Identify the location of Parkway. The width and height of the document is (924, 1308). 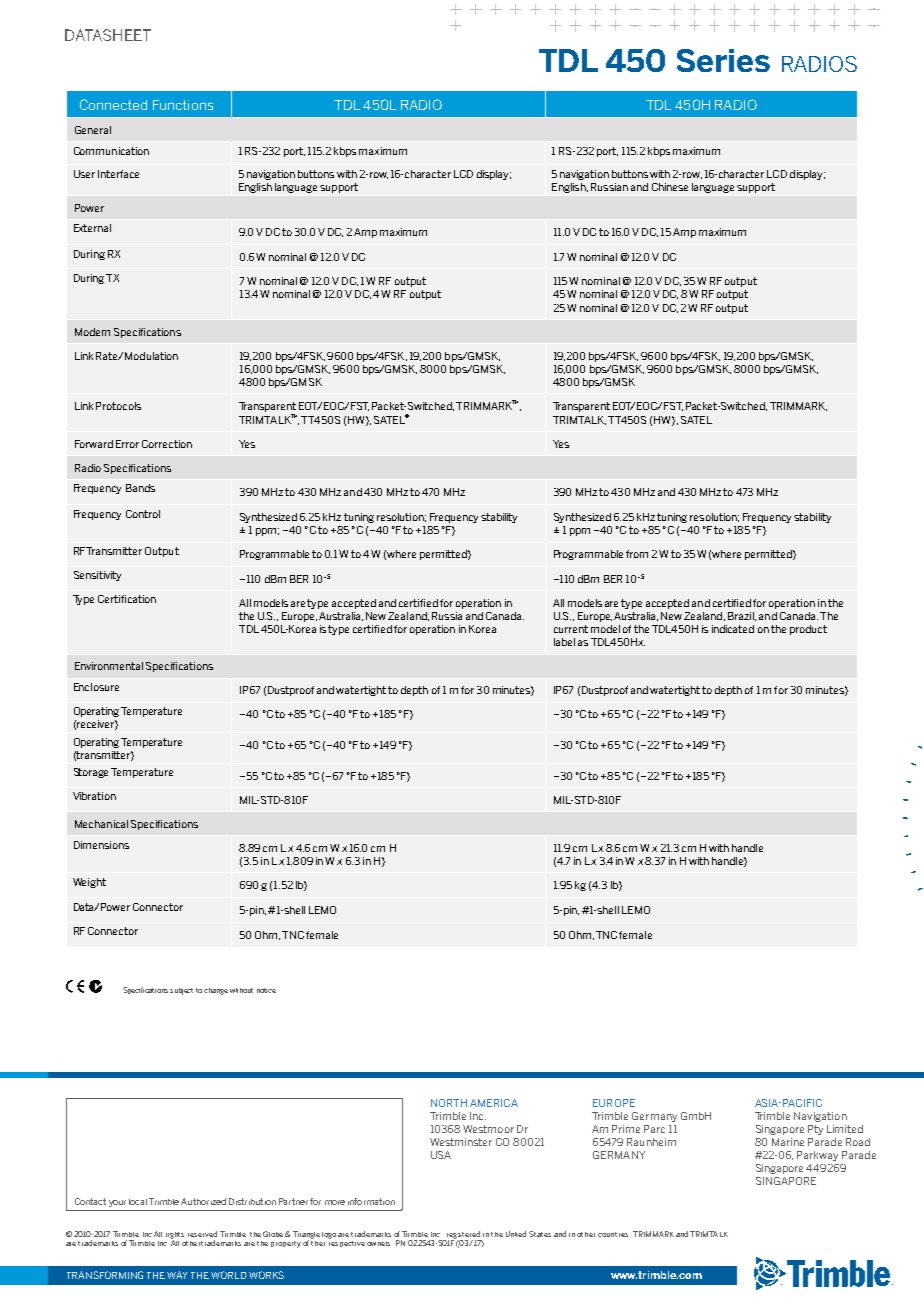
(817, 1156).
